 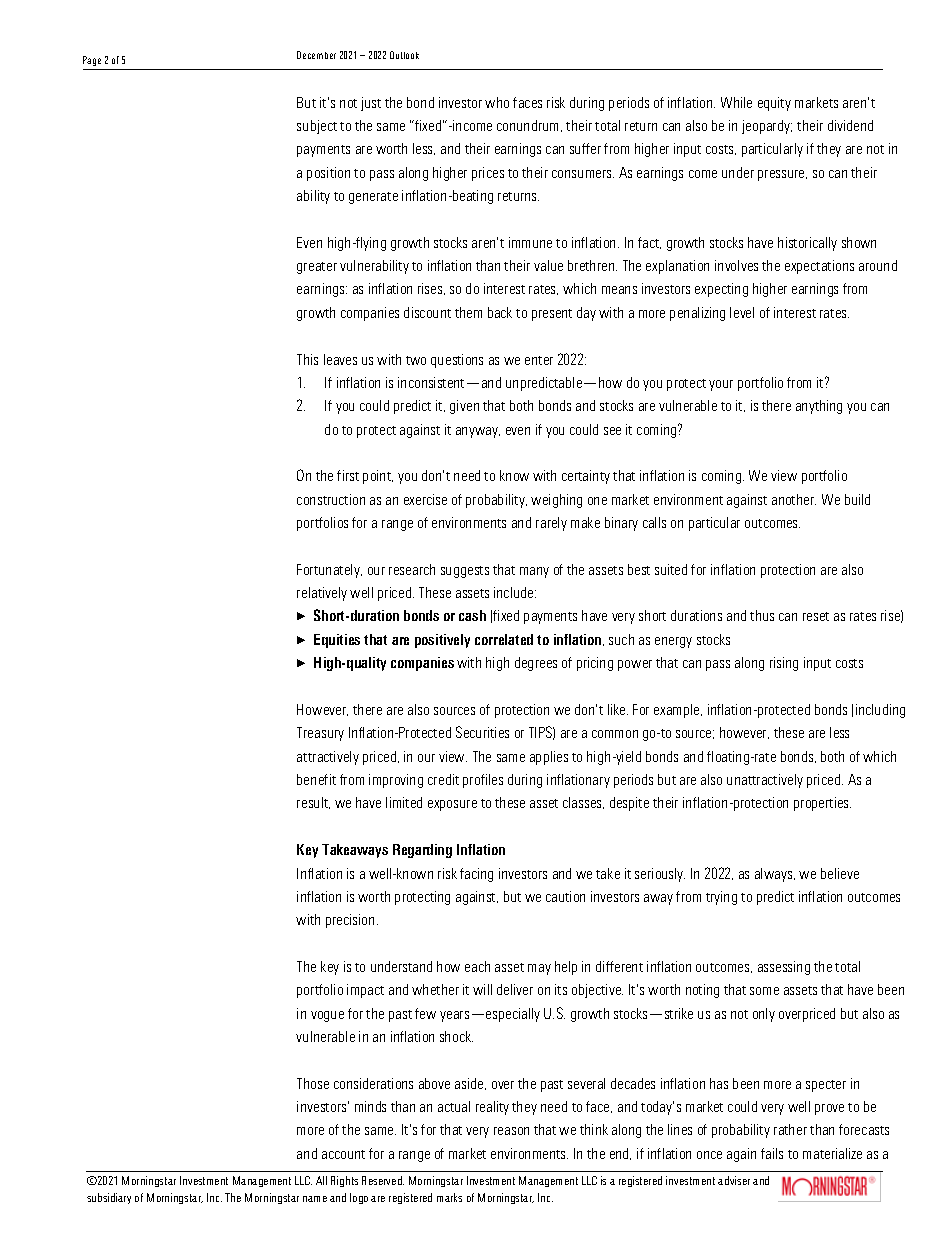 I want to click on equity, so click(x=774, y=104).
